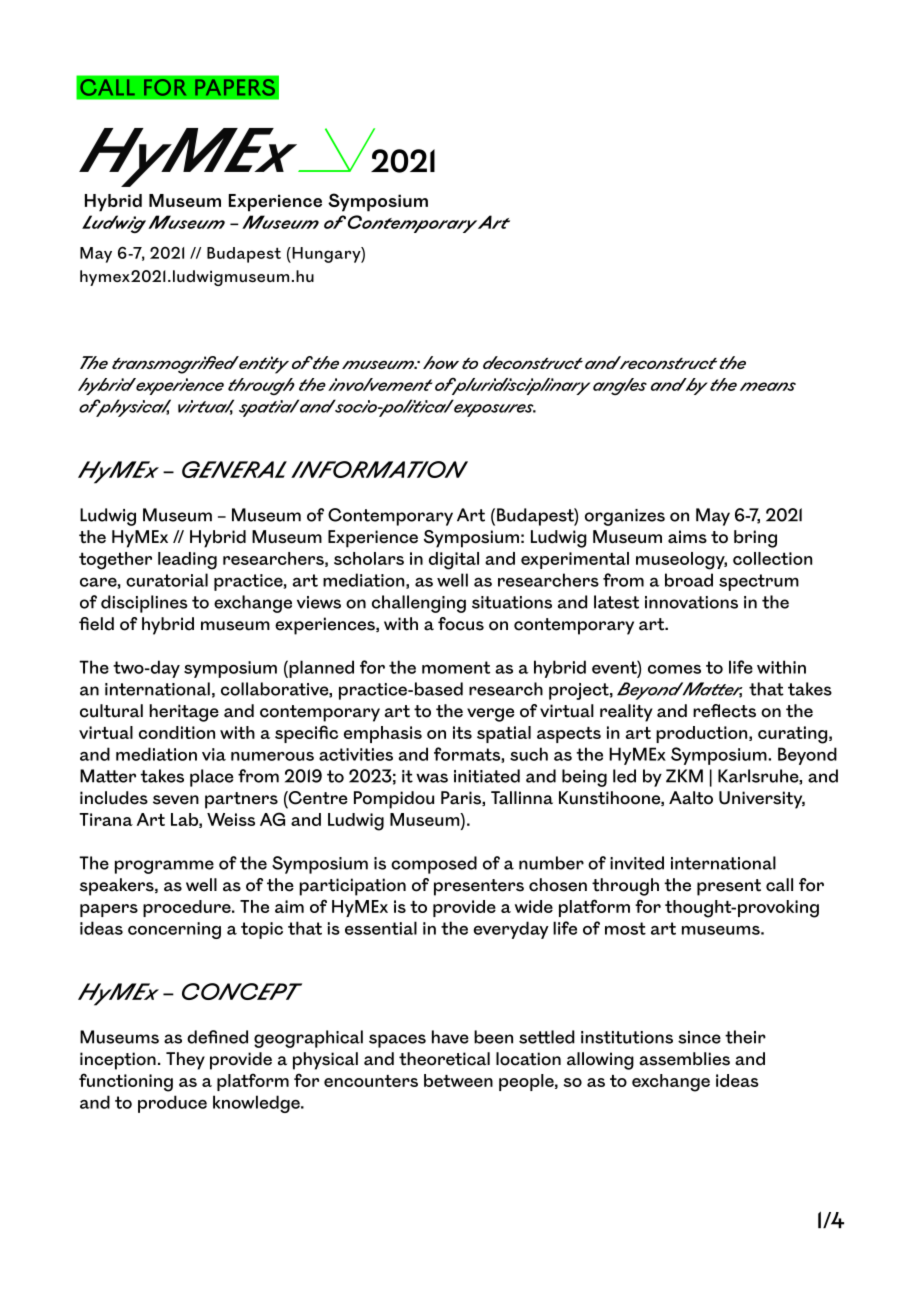  Describe the element at coordinates (234, 469) in the document. I see `GENERAL` at that location.
